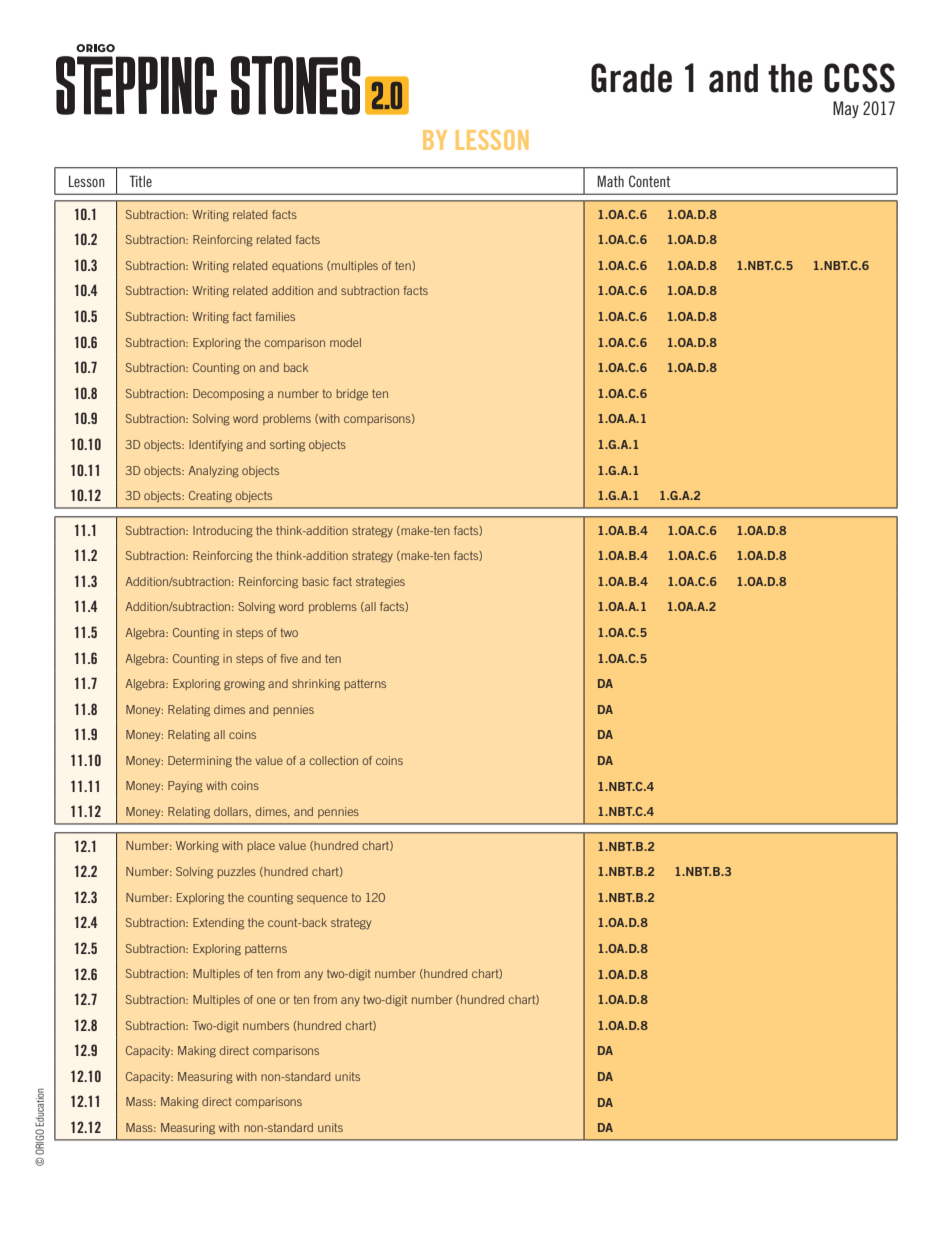  I want to click on strategies, so click(380, 583).
